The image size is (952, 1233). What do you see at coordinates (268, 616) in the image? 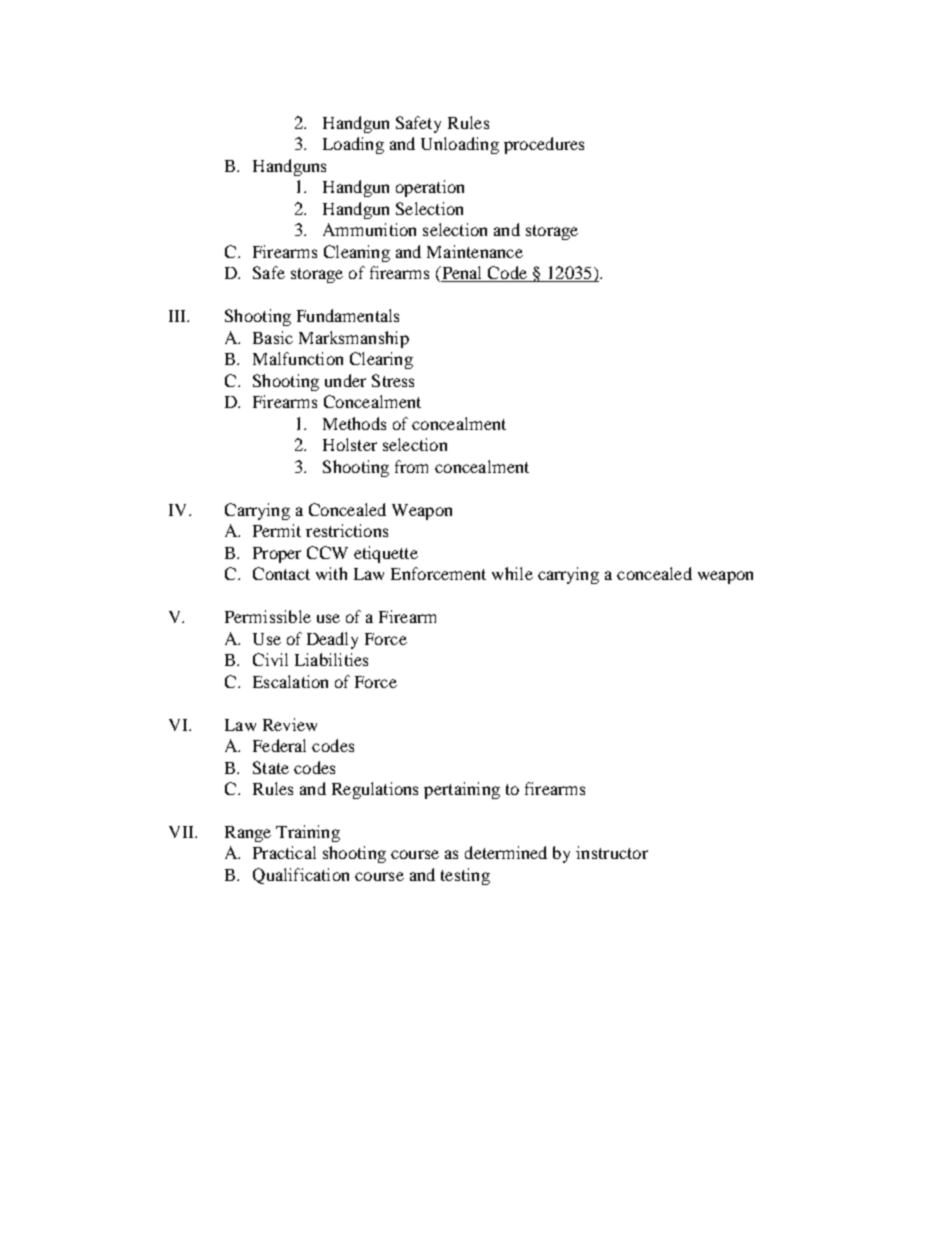
I see `Permissible` at bounding box center [268, 616].
